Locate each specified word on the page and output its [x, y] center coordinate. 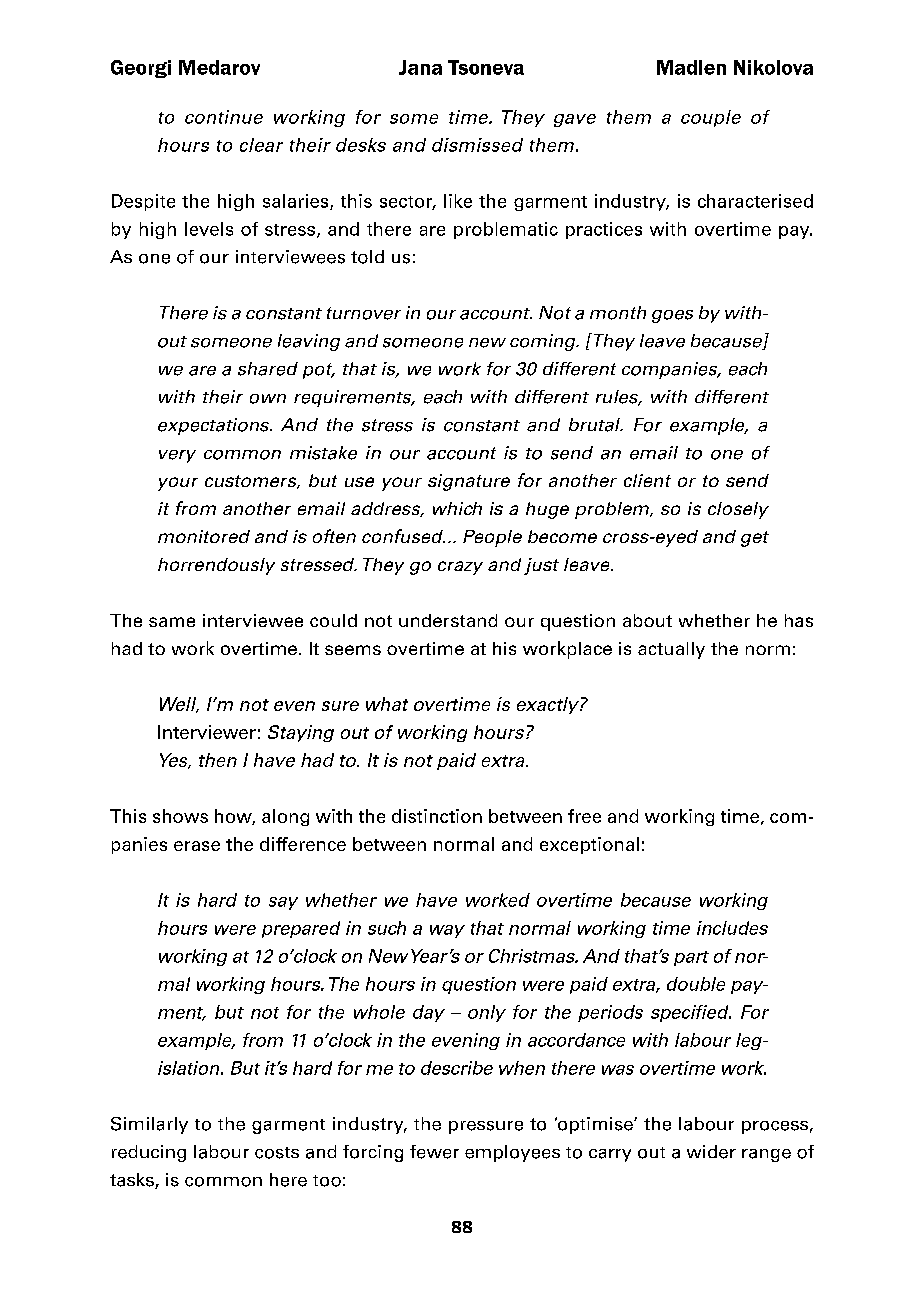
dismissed [477, 145]
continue [224, 117]
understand [448, 620]
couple [711, 118]
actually [671, 650]
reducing [149, 1153]
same [172, 622]
